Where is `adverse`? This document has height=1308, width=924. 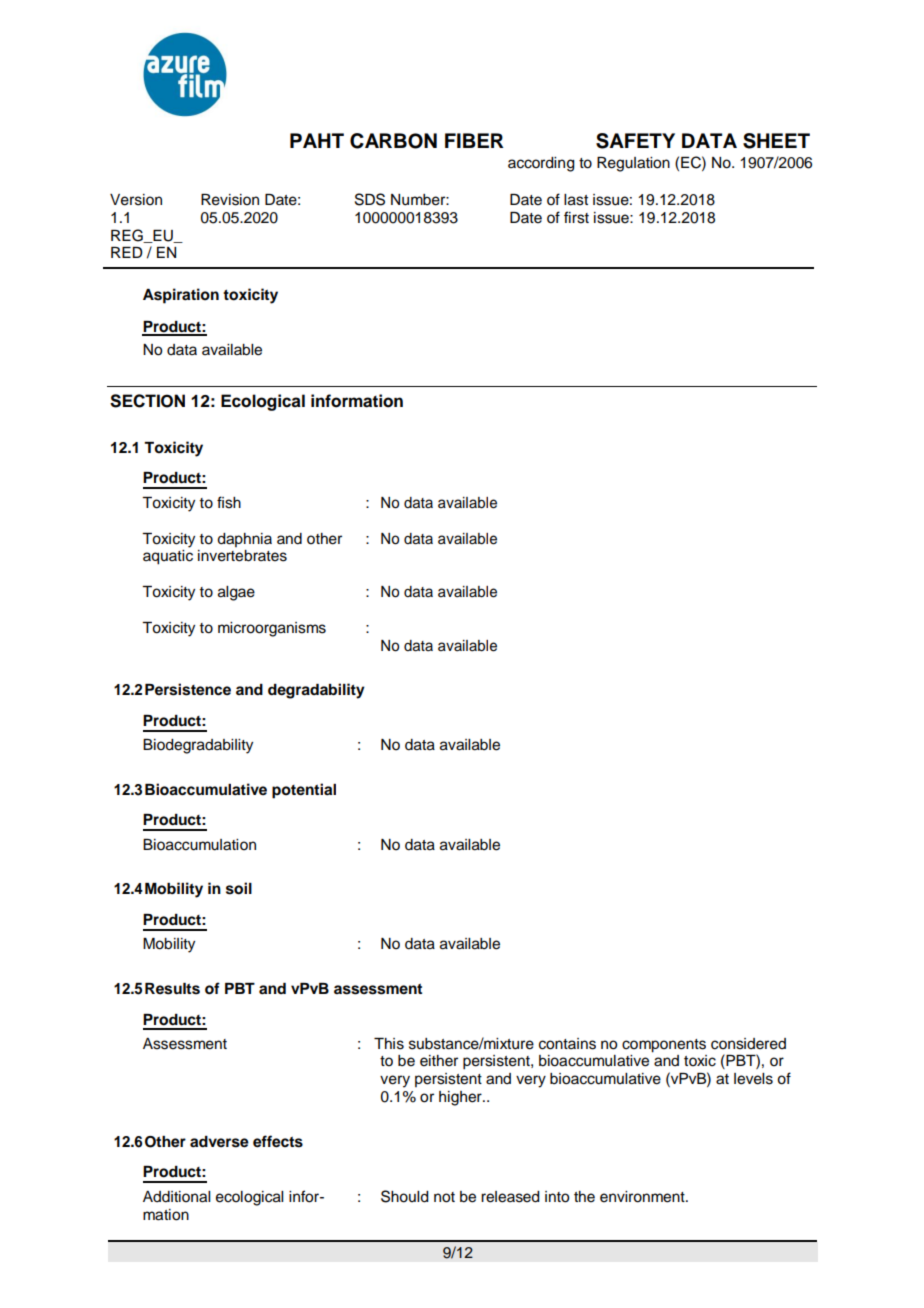 adverse is located at coordinates (219, 1142).
